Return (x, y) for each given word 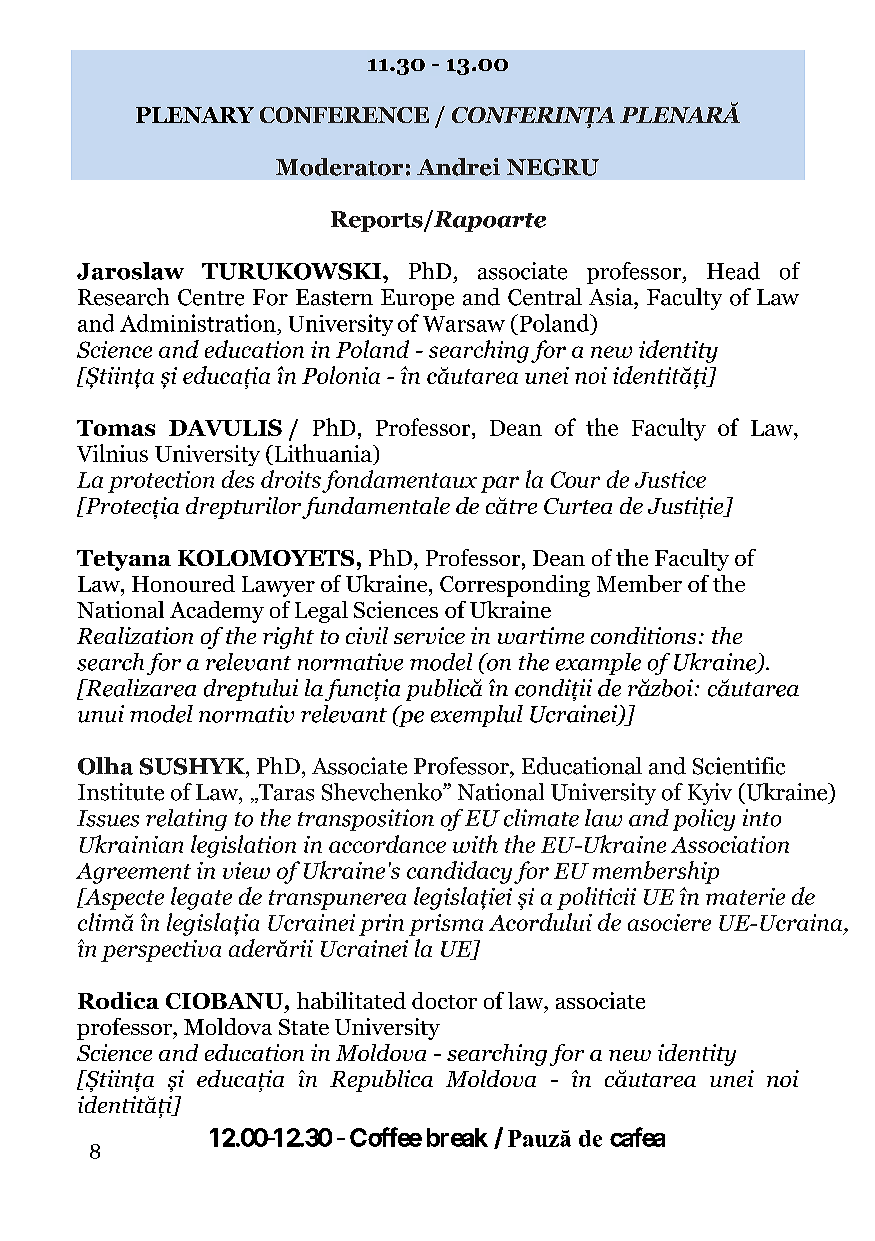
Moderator (339, 167)
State (304, 1027)
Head (733, 271)
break (457, 1137)
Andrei (458, 167)
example (598, 664)
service (429, 635)
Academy (217, 612)
